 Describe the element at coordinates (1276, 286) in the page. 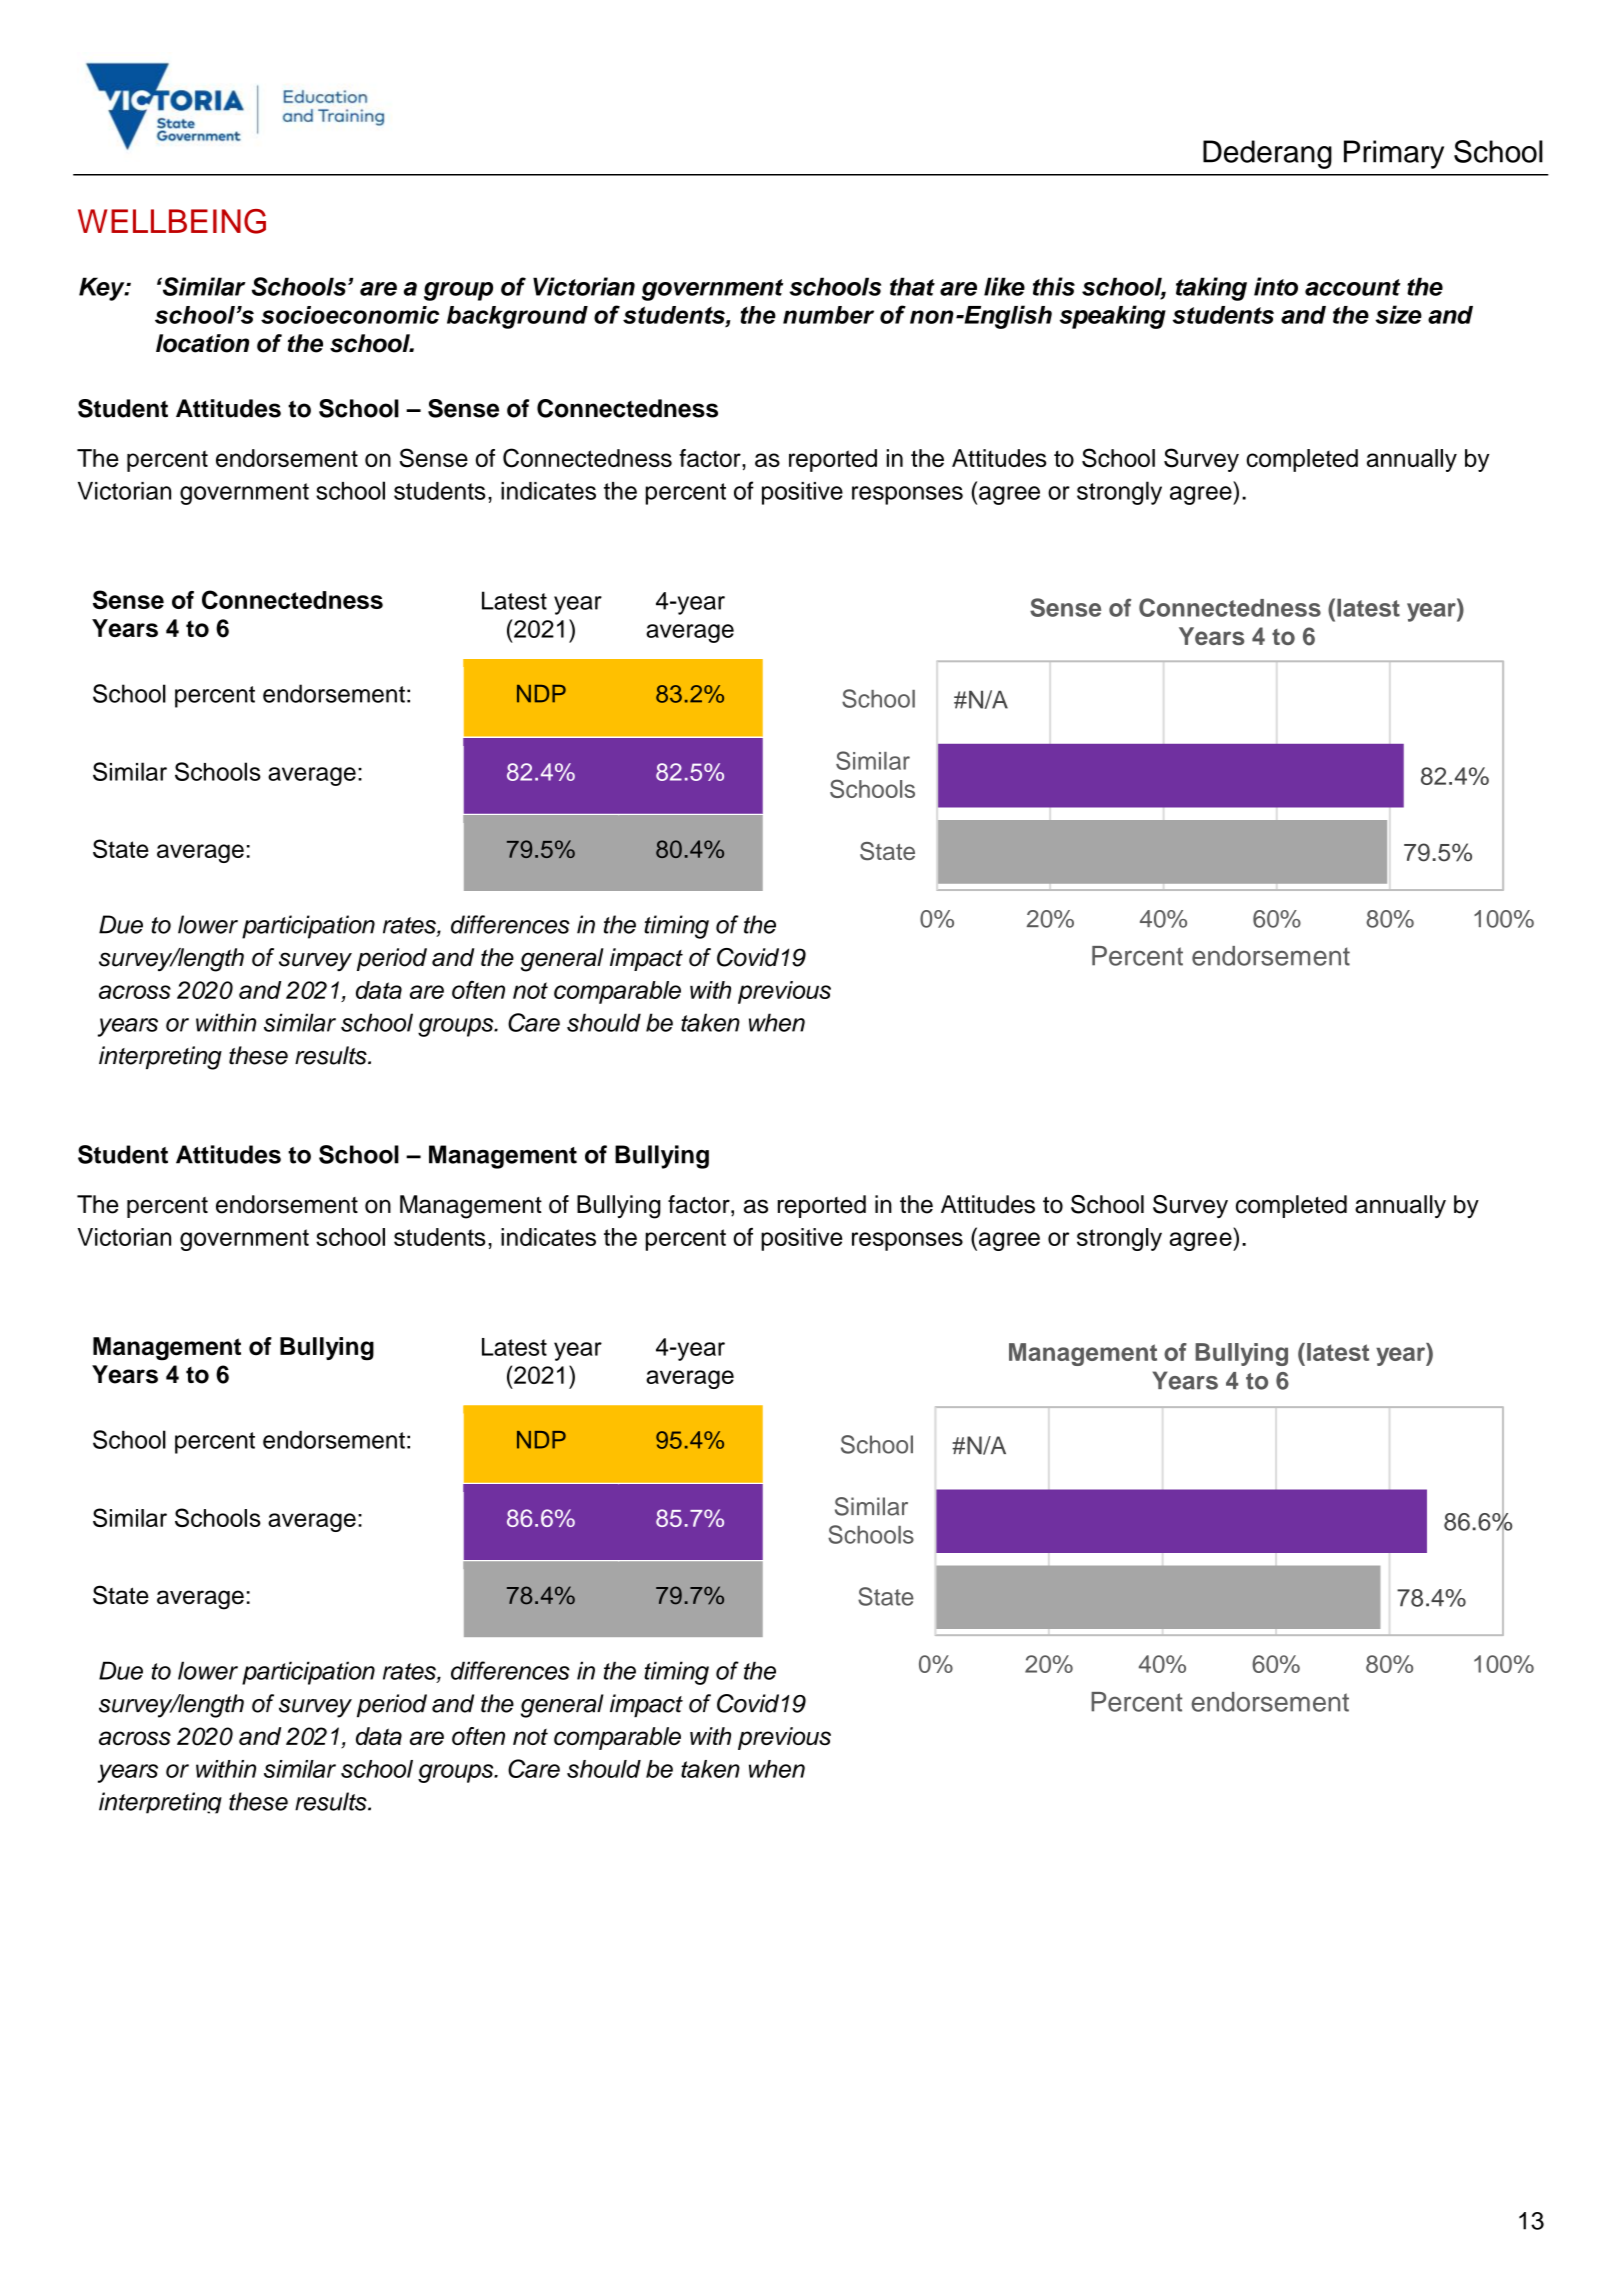

I see `into` at that location.
